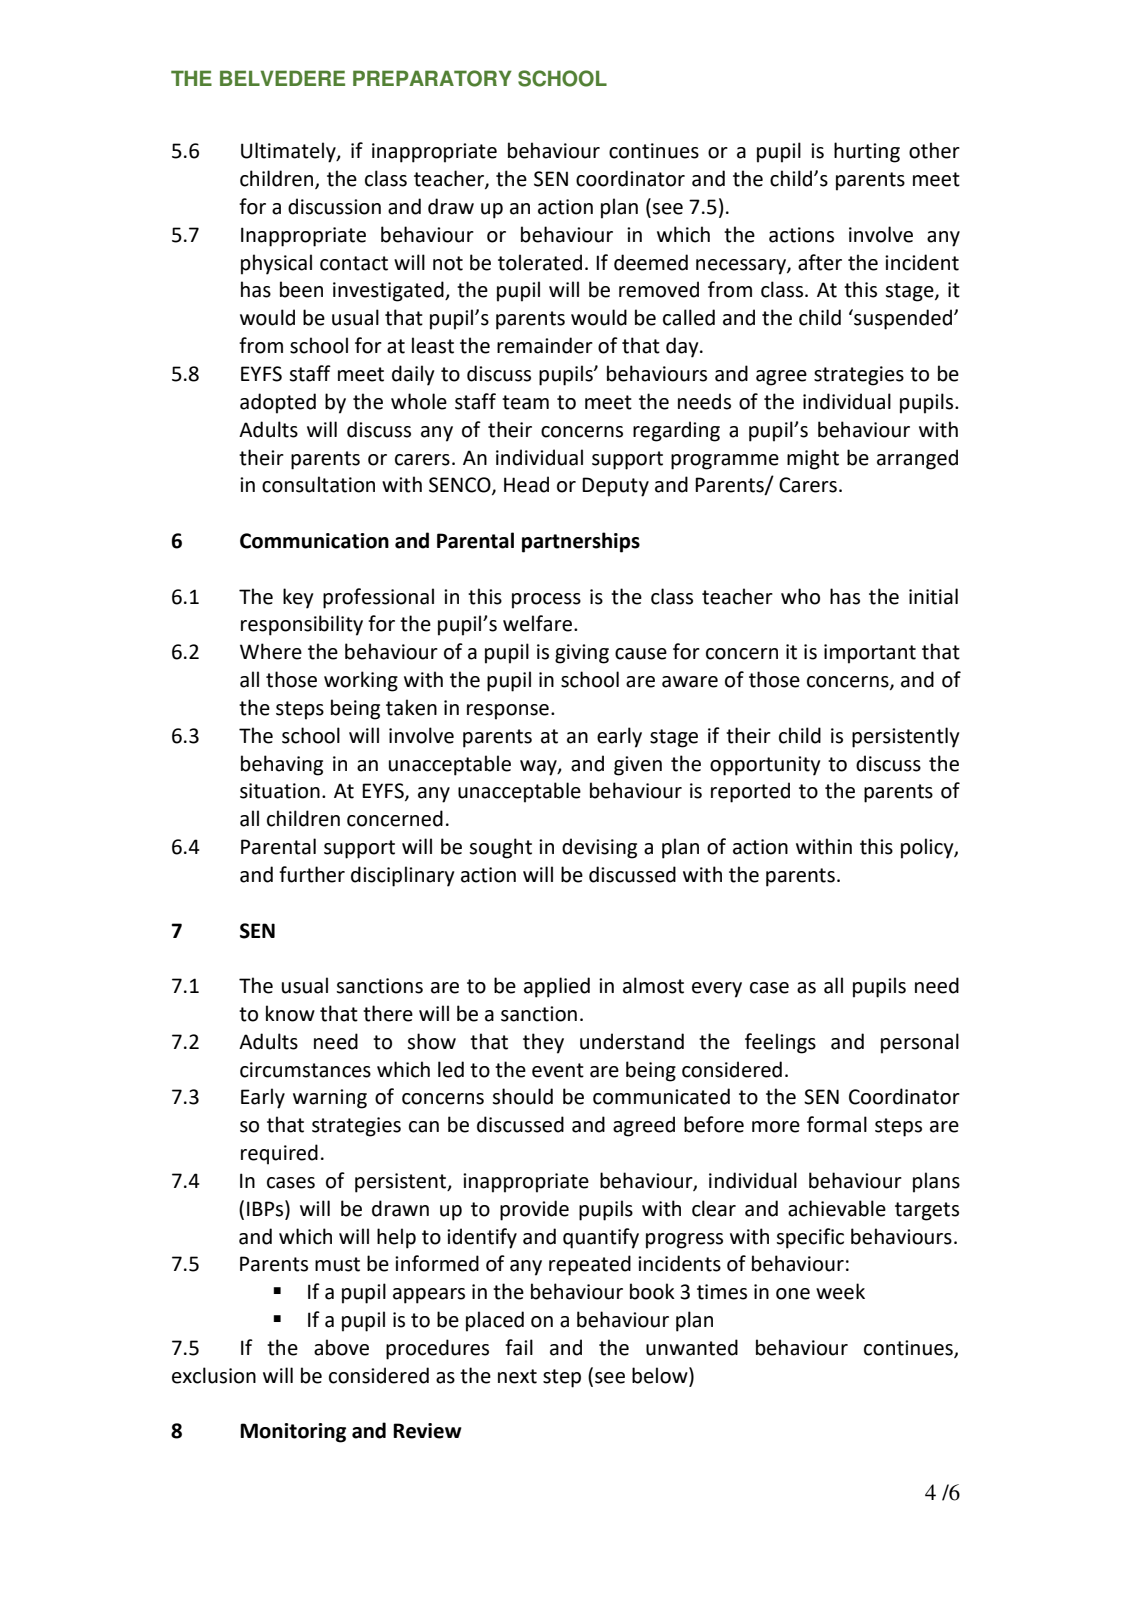 Image resolution: width=1131 pixels, height=1599 pixels. Describe the element at coordinates (289, 152) in the screenshot. I see `Ultimately` at that location.
